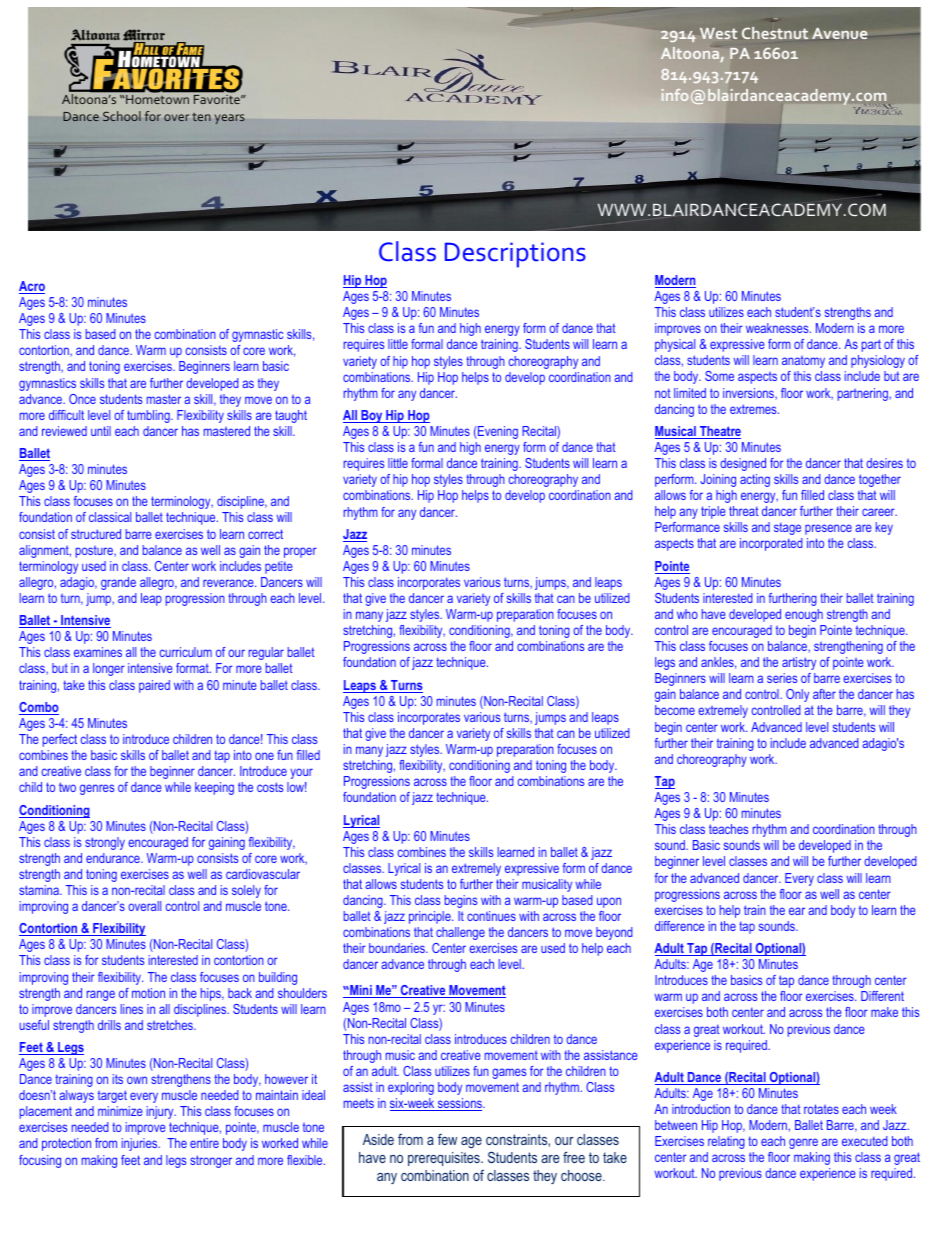 The image size is (952, 1233). Describe the element at coordinates (118, 583) in the image. I see `grande` at that location.
